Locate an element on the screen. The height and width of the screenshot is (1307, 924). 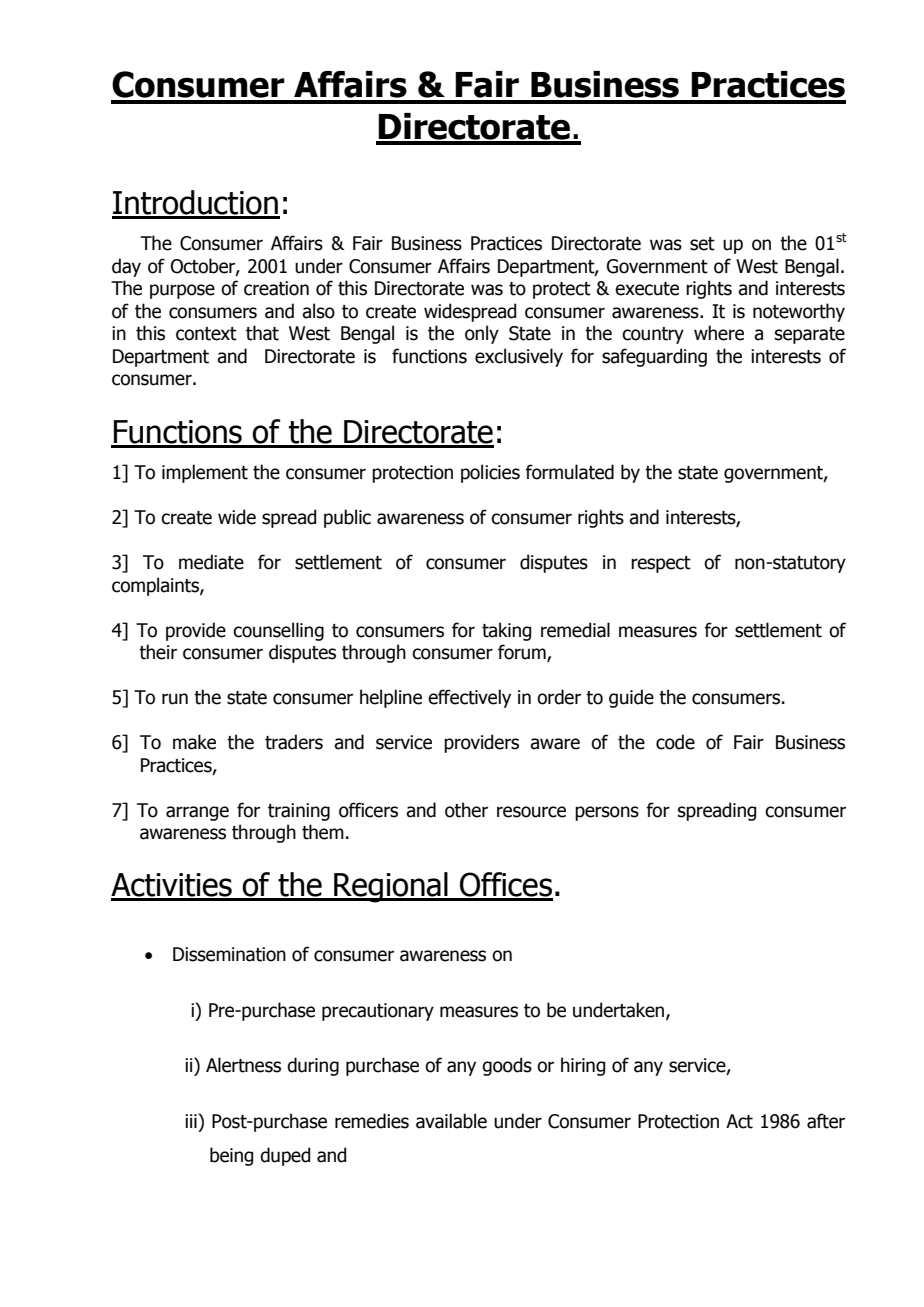
effectively is located at coordinates (469, 698).
